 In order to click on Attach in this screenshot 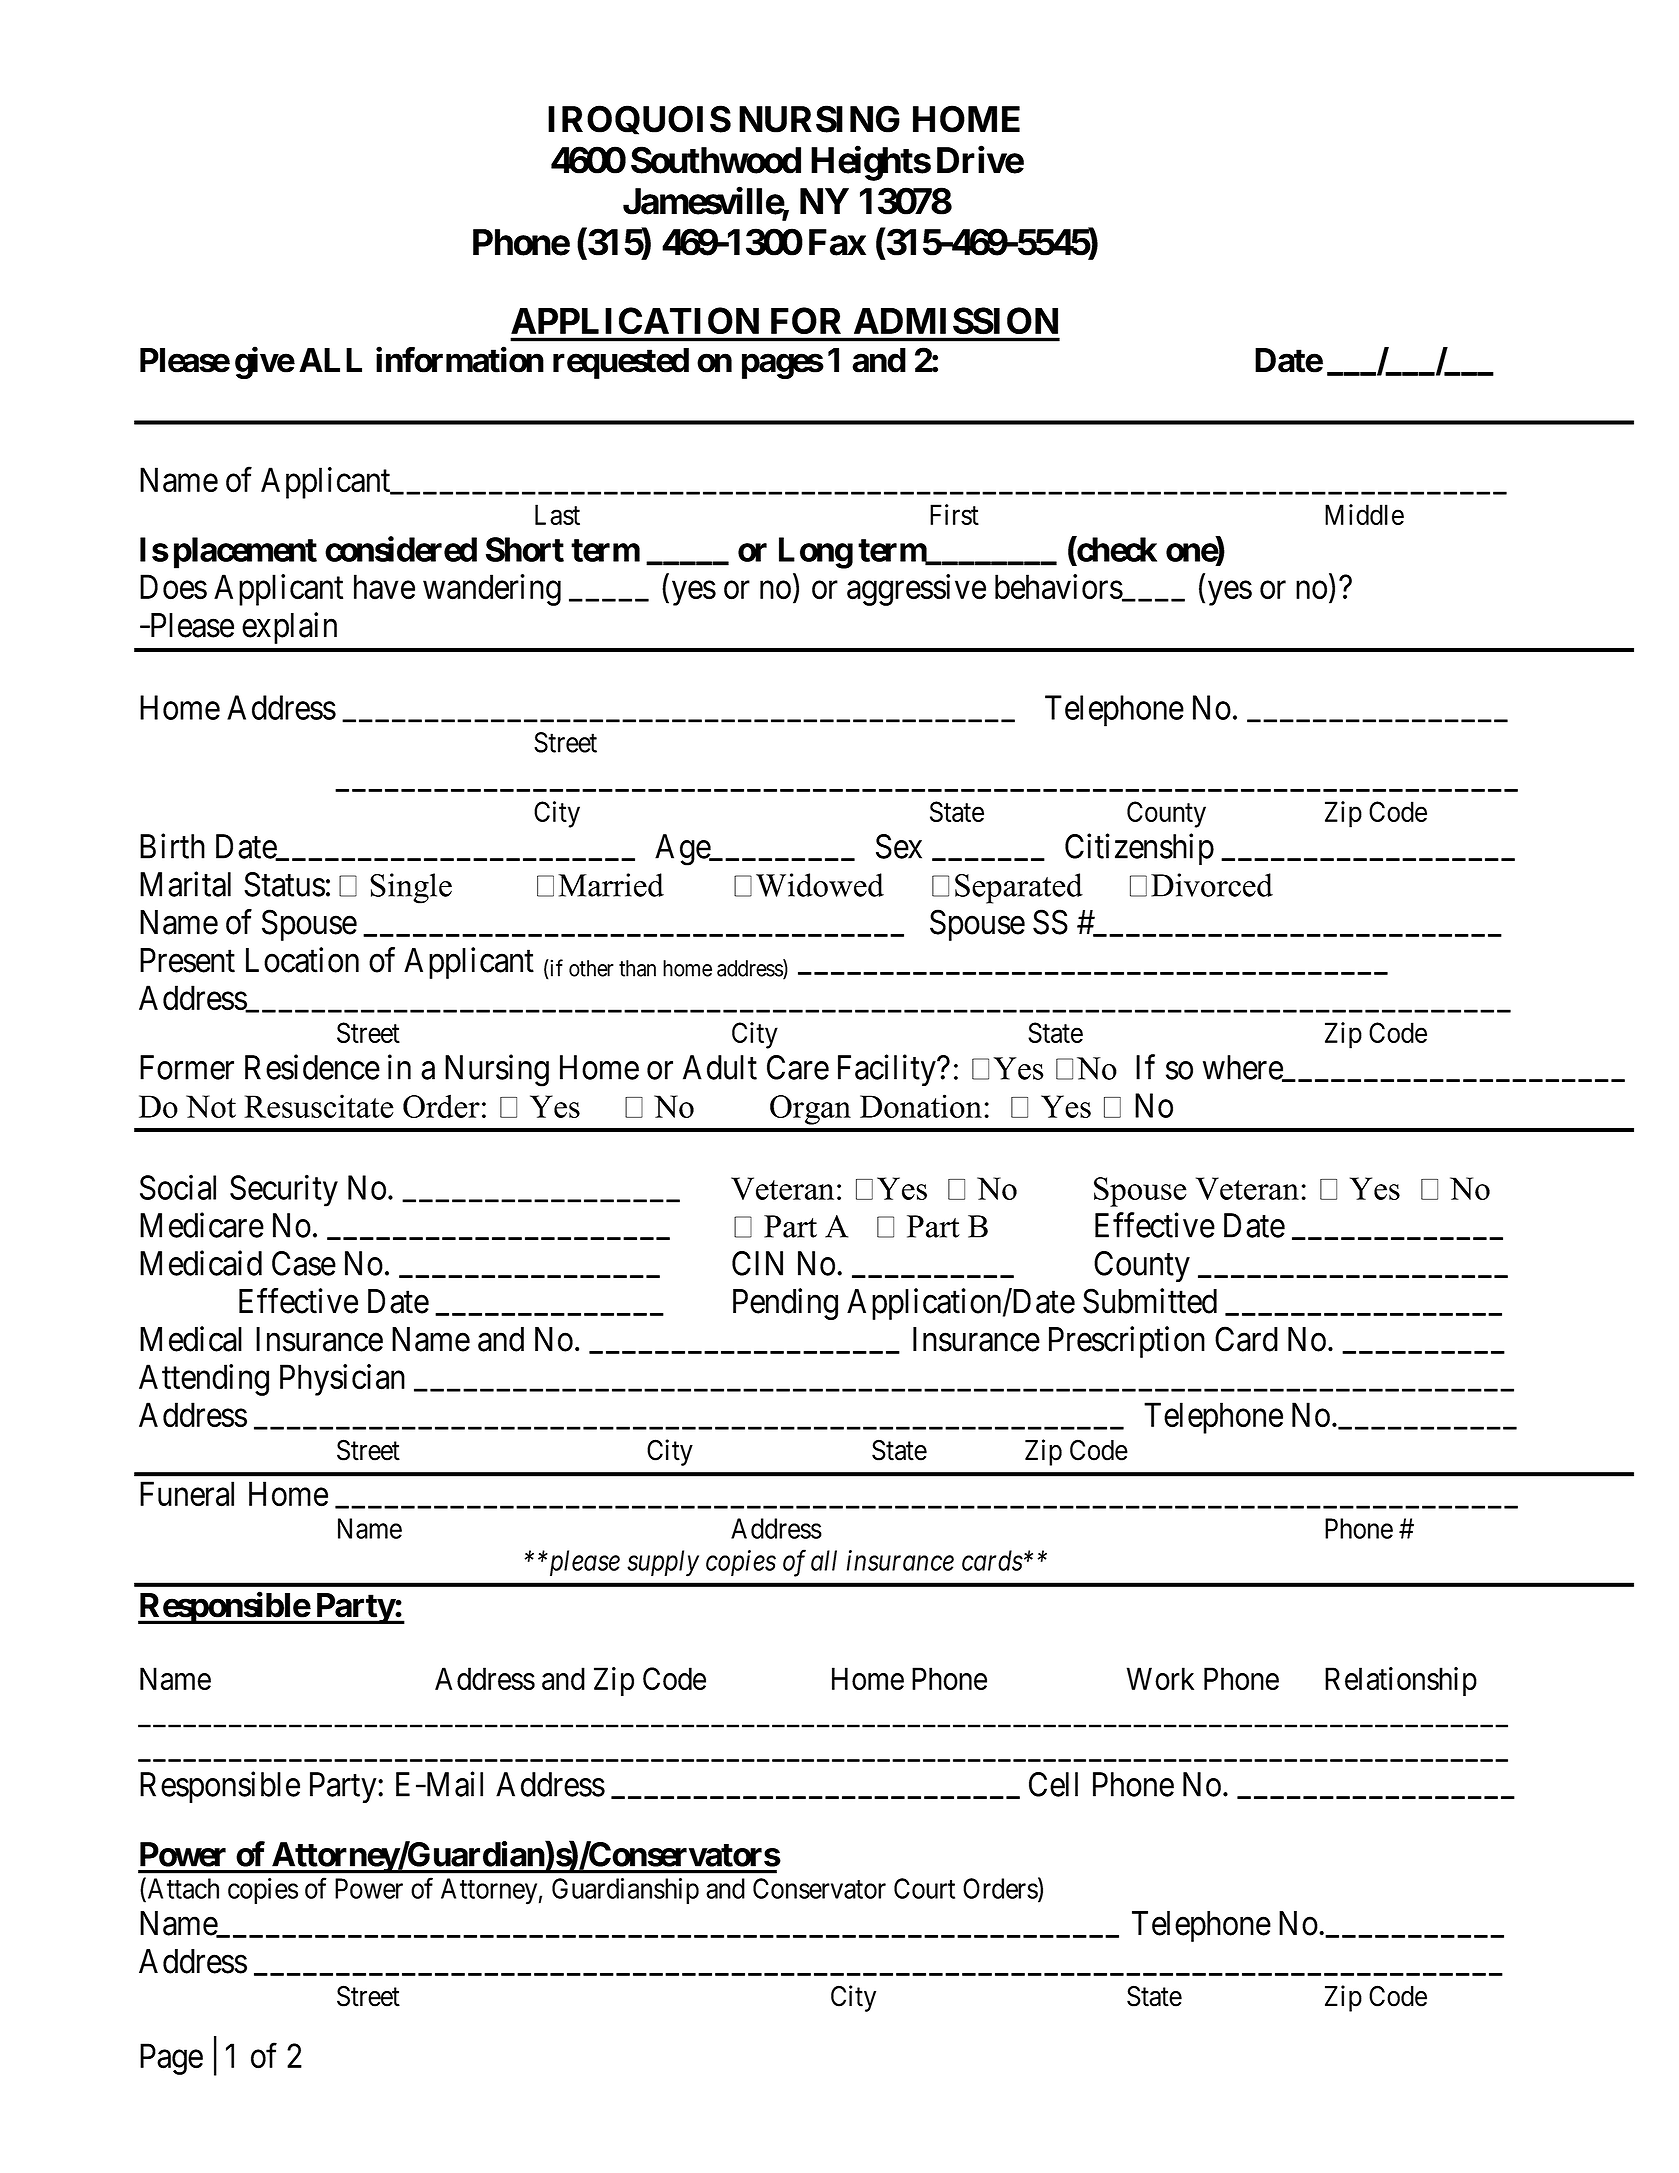, I will do `click(182, 1889)`.
